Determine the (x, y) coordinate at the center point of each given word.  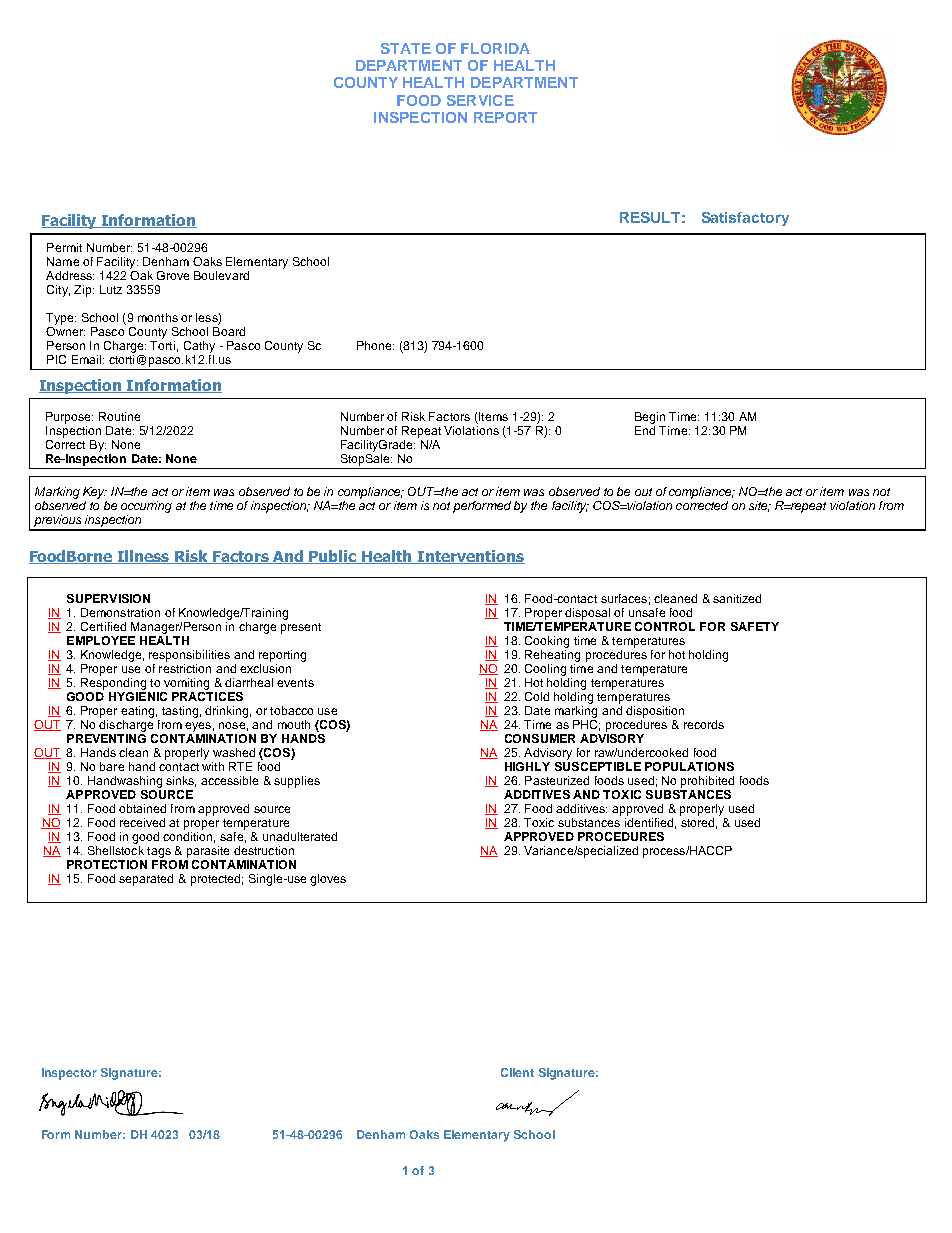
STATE (406, 48)
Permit (64, 247)
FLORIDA (495, 48)
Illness (144, 557)
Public (333, 557)
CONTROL (665, 626)
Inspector (69, 1074)
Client (517, 1072)
